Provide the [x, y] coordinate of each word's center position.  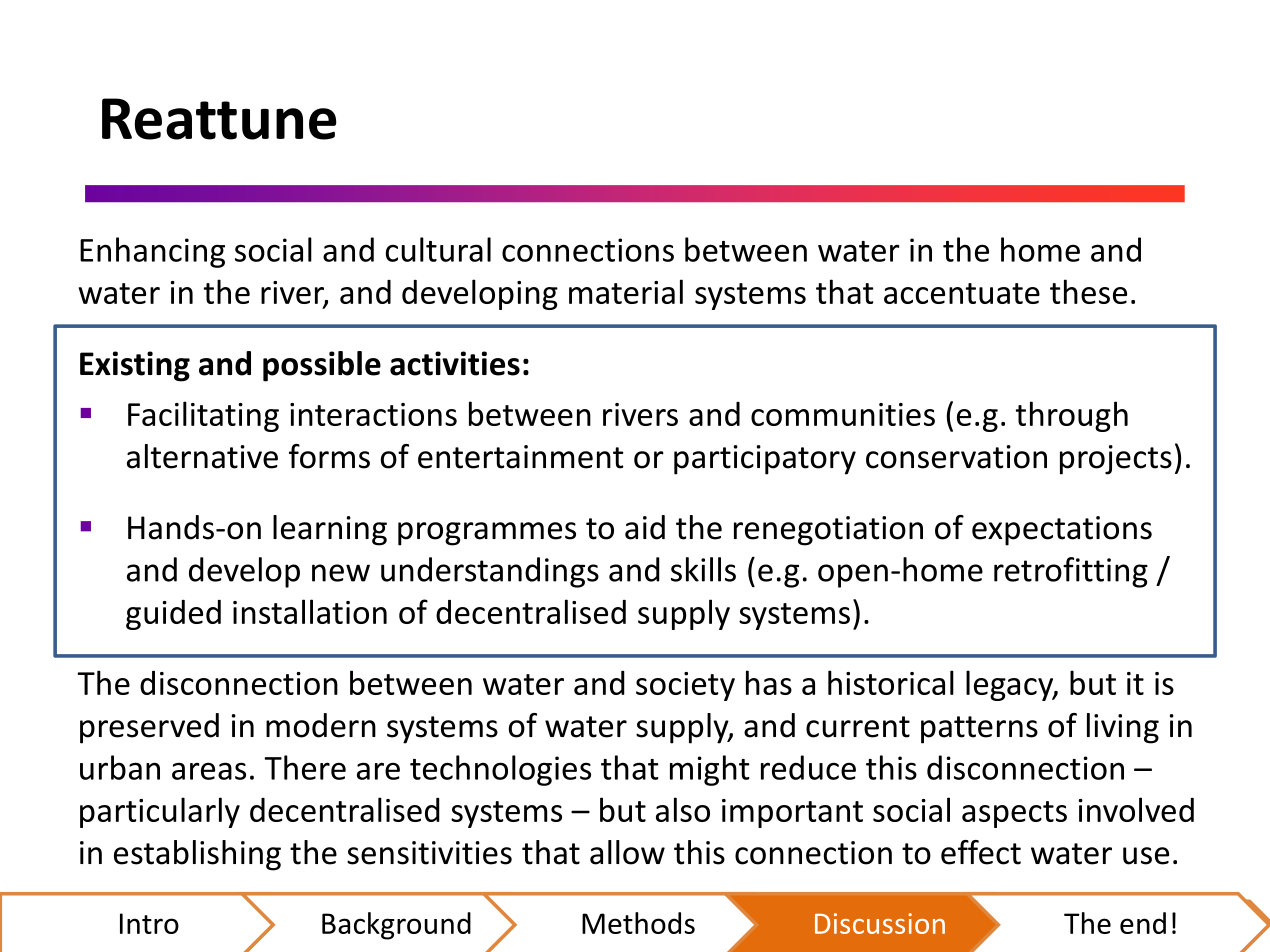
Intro [149, 923]
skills [703, 569]
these [1088, 291]
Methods [638, 922]
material [626, 291]
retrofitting [1071, 572]
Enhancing [152, 252]
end [1143, 922]
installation [310, 611]
